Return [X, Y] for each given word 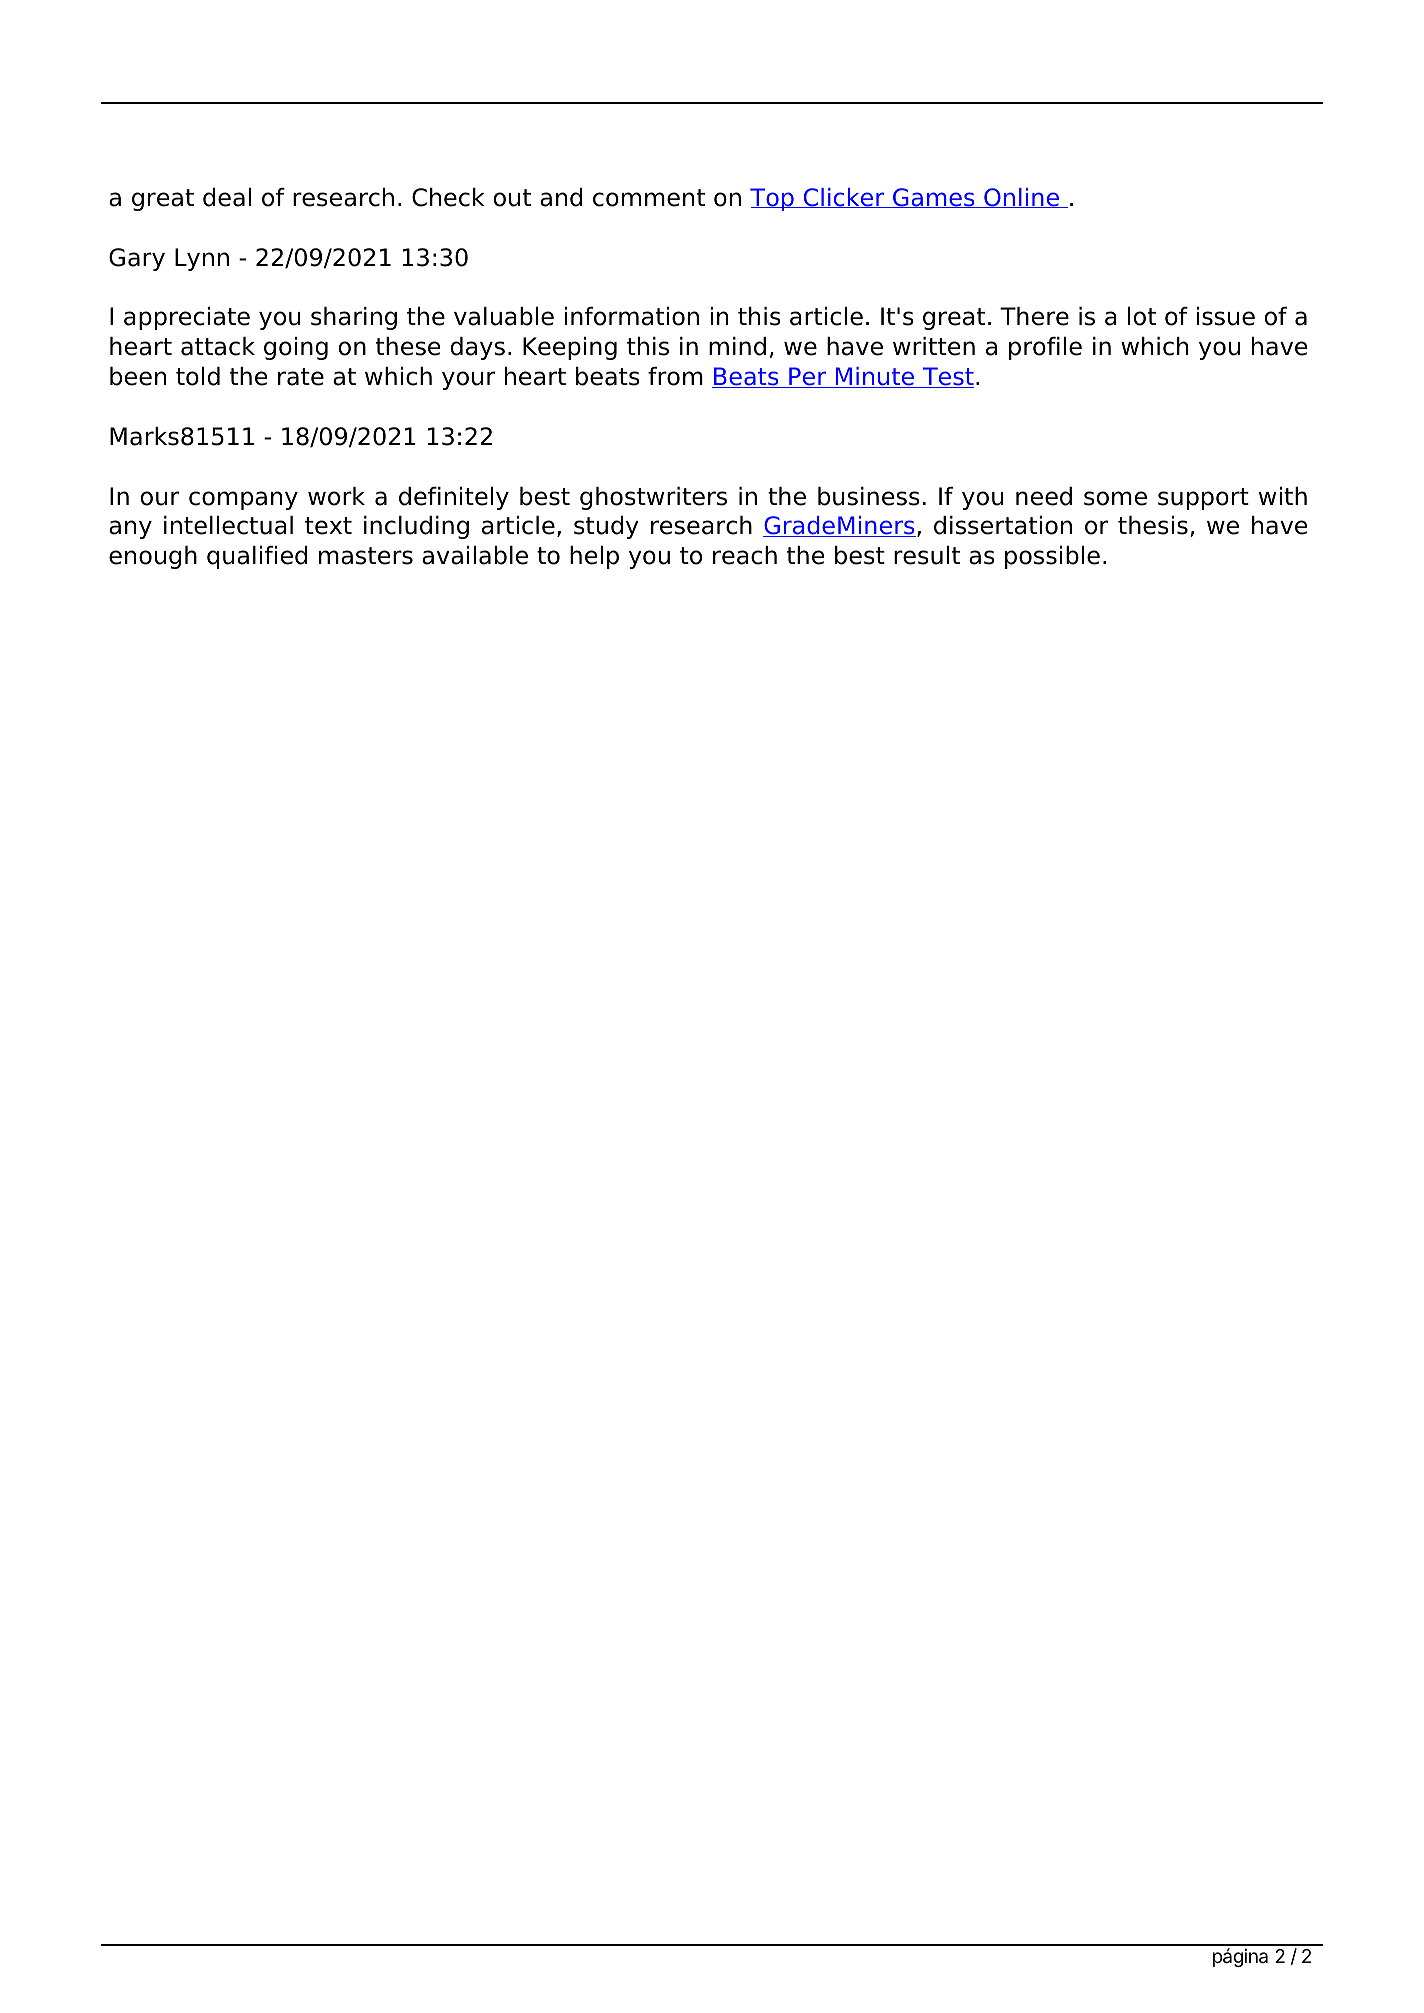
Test [947, 377]
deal [227, 197]
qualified [257, 557]
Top [773, 199]
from [675, 376]
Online [1022, 198]
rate [301, 377]
